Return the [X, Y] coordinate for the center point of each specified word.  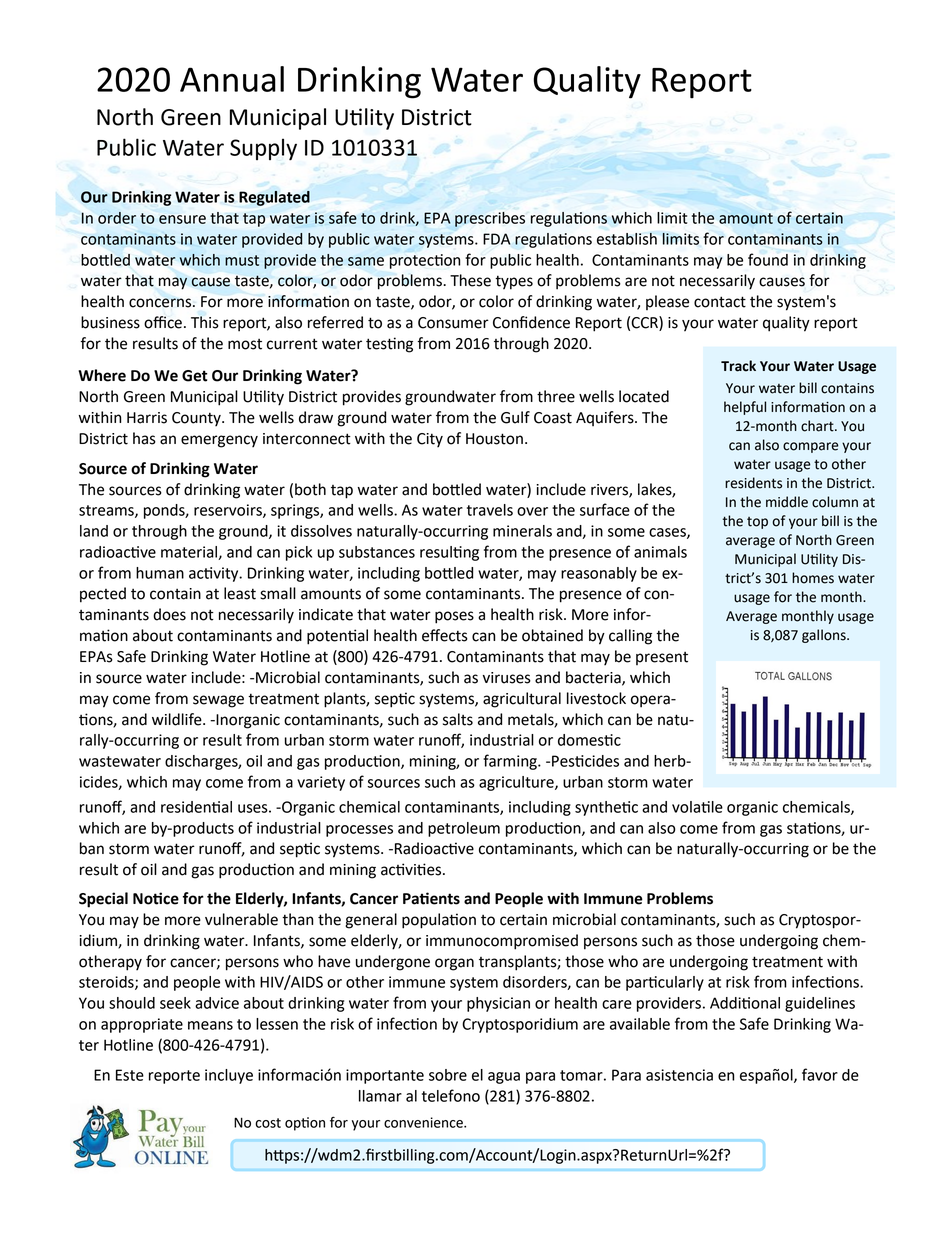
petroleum [464, 829]
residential [196, 807]
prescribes [490, 219]
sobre [448, 1075]
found [768, 259]
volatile [697, 807]
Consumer [453, 323]
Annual [232, 79]
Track [738, 366]
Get [194, 376]
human [160, 573]
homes [813, 578]
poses [454, 617]
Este [130, 1075]
